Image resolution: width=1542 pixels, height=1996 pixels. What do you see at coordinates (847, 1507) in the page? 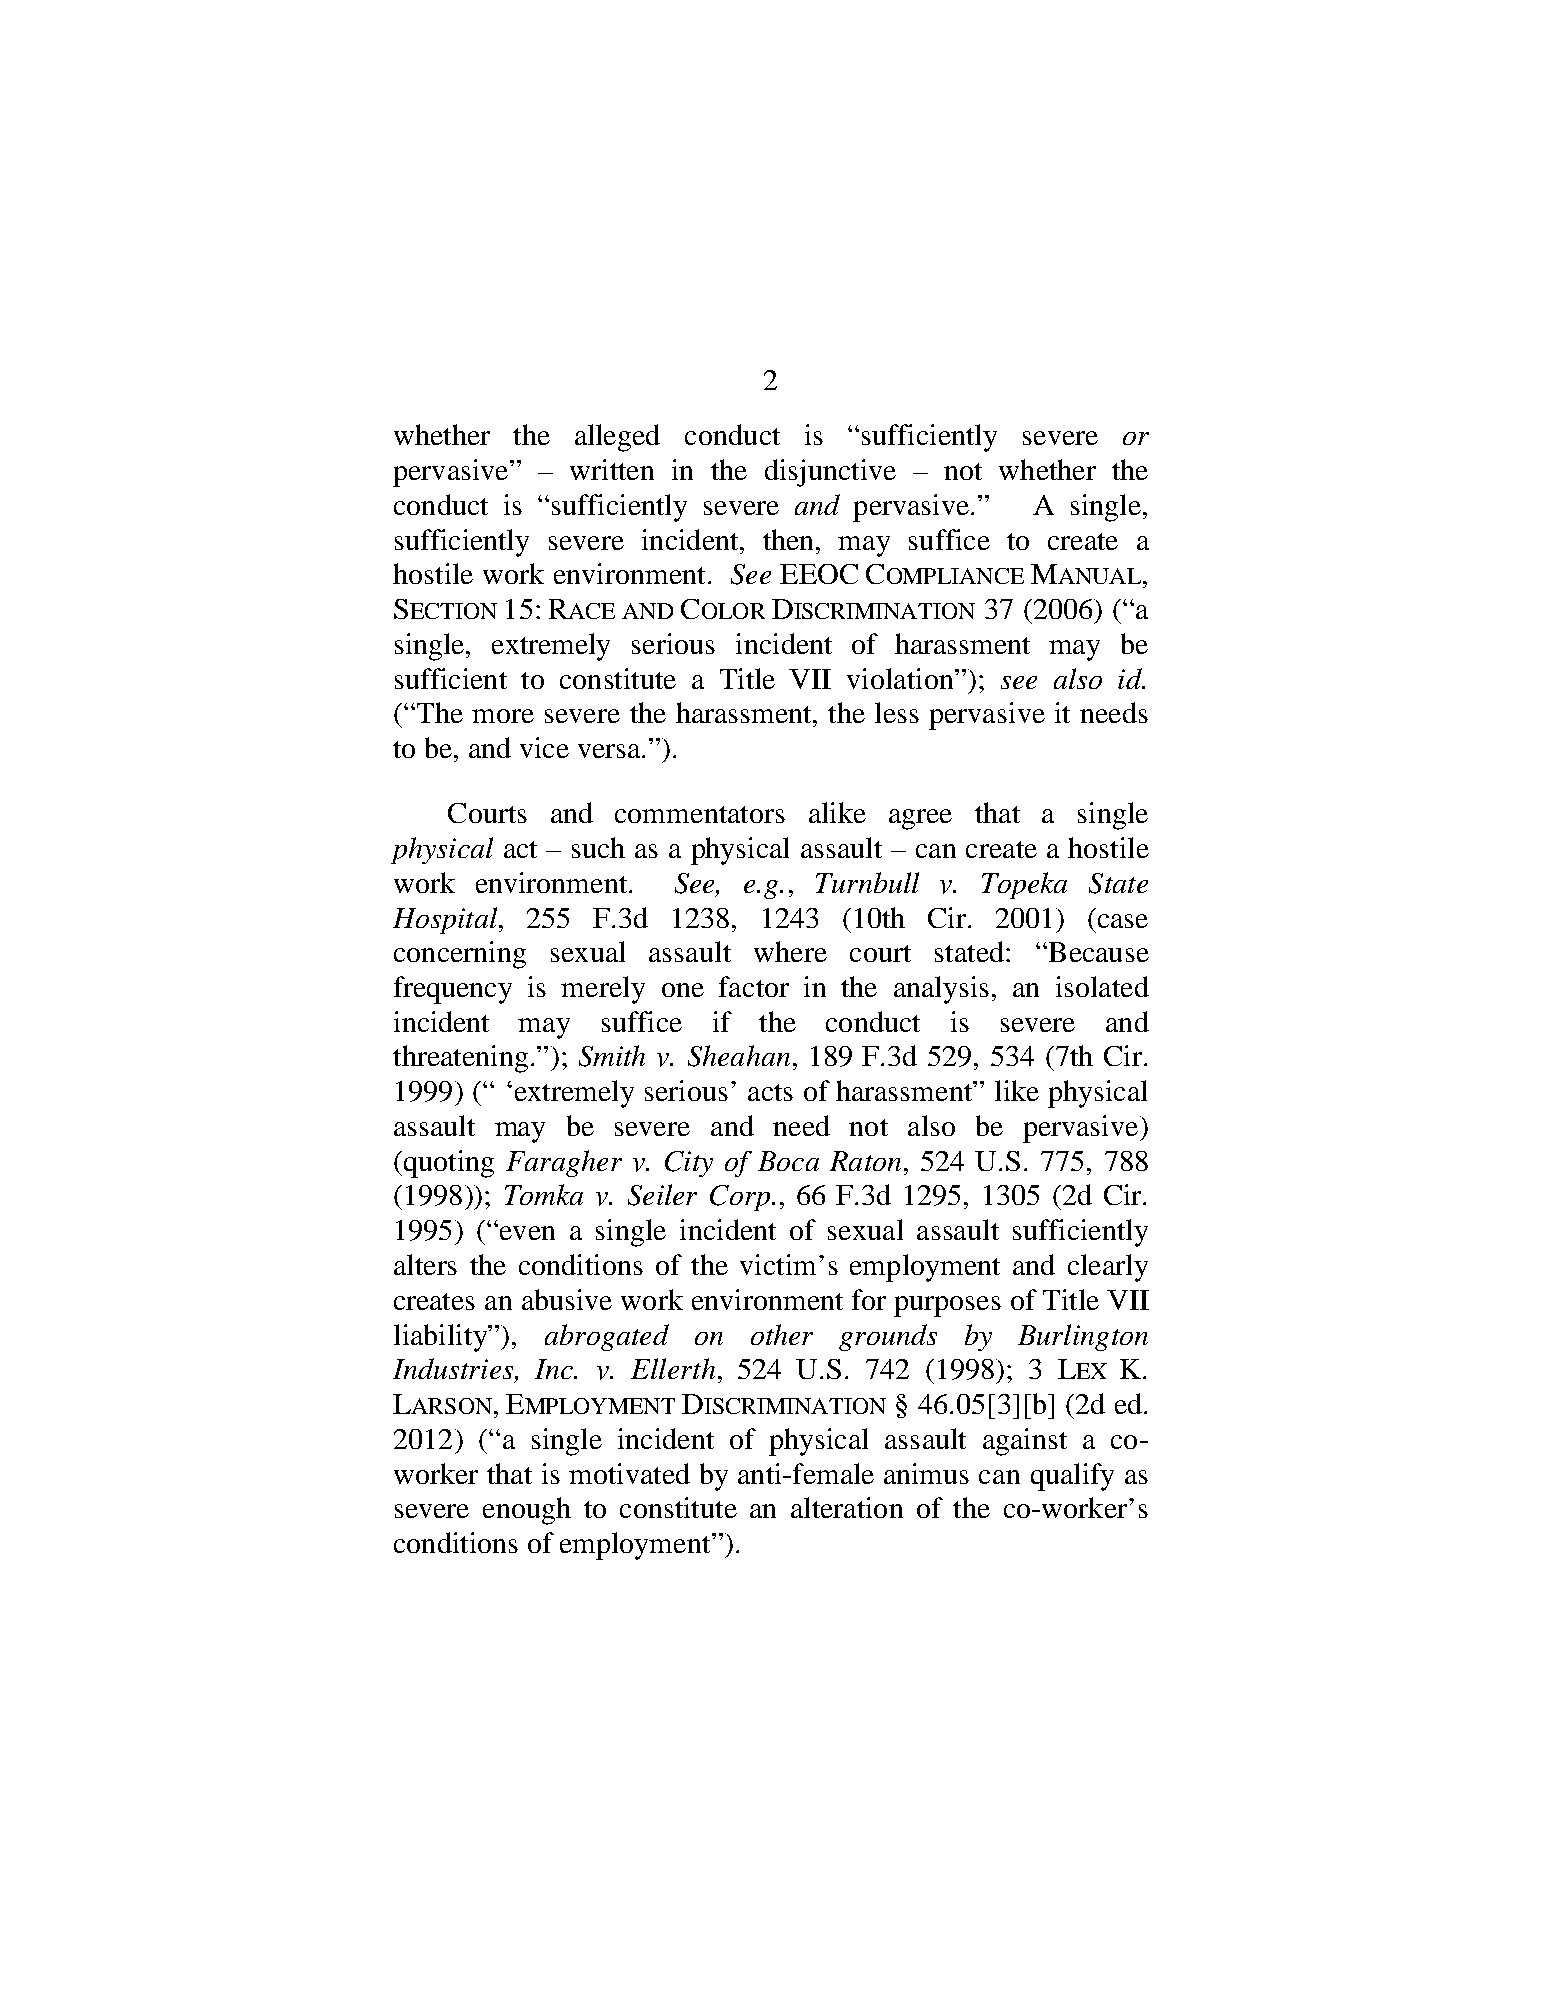
I see `alteration` at bounding box center [847, 1507].
